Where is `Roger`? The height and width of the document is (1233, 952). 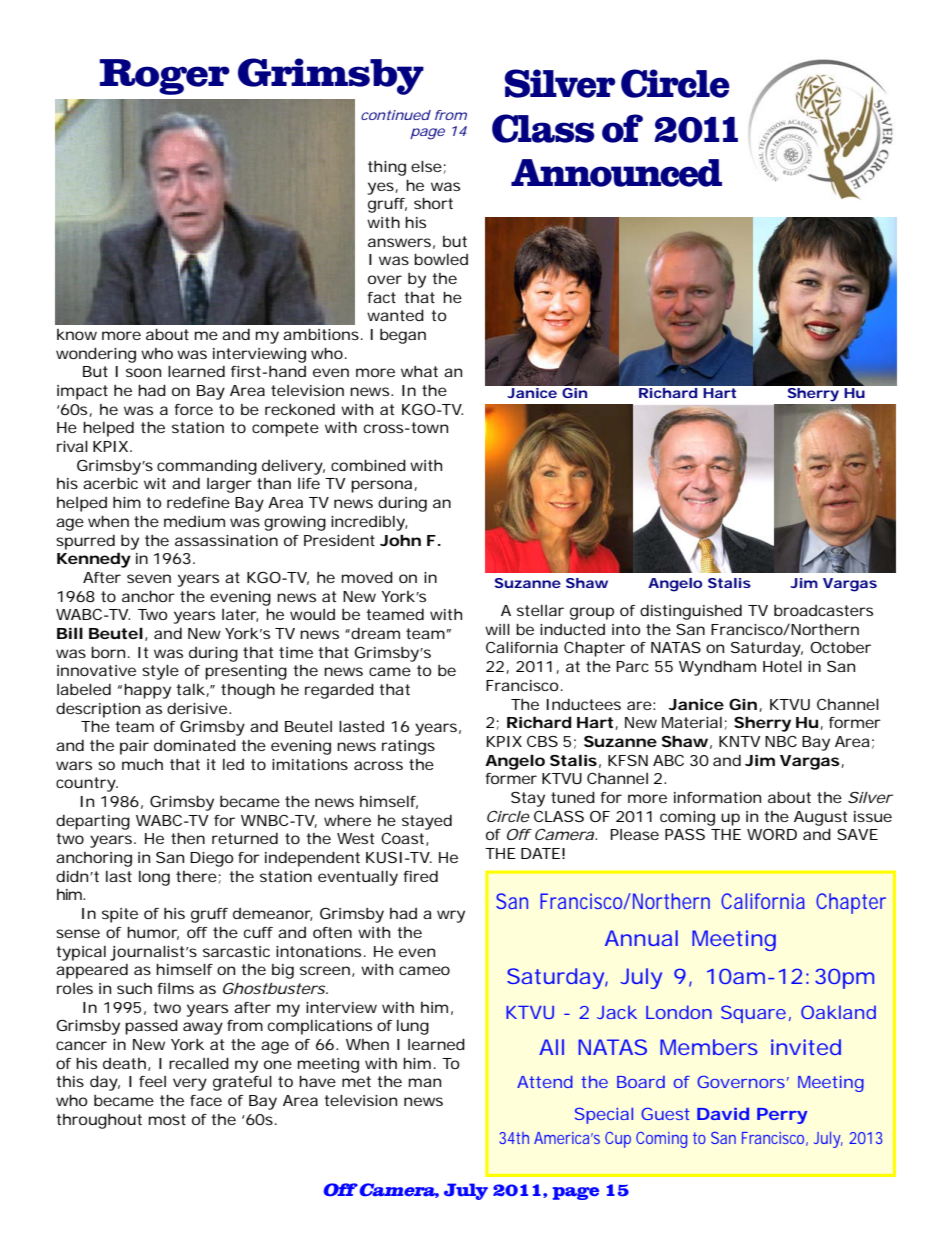
Roger is located at coordinates (165, 77).
